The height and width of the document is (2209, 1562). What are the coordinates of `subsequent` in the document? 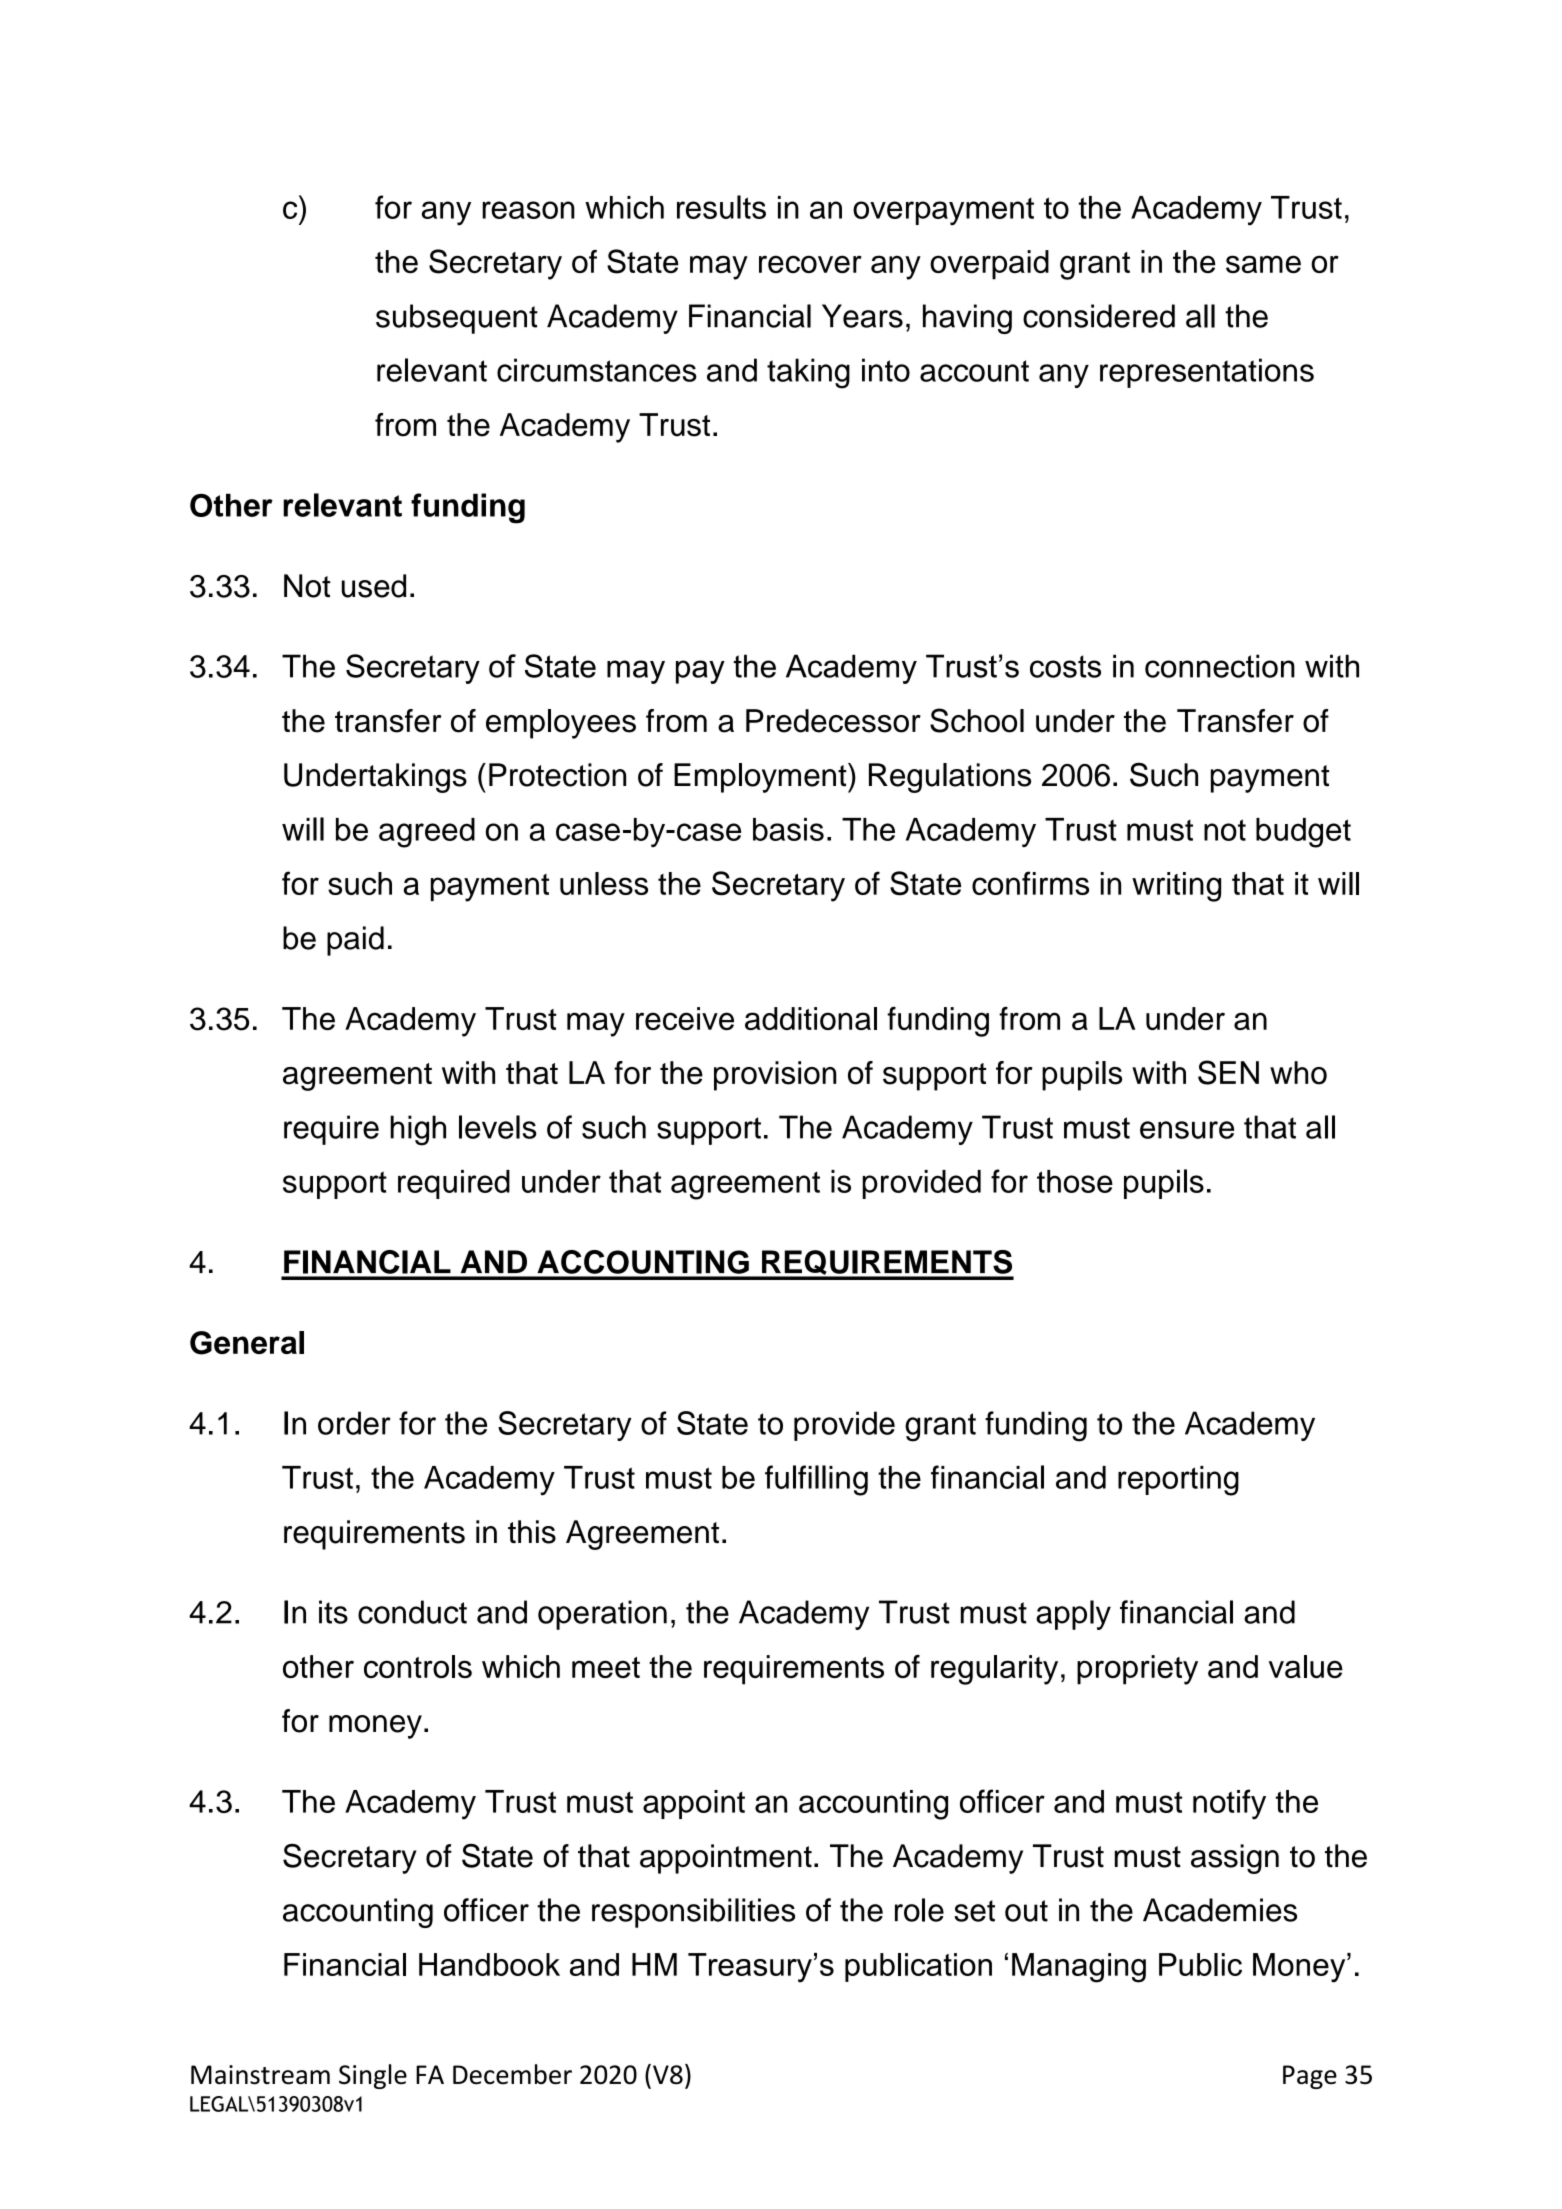 It's located at (457, 319).
